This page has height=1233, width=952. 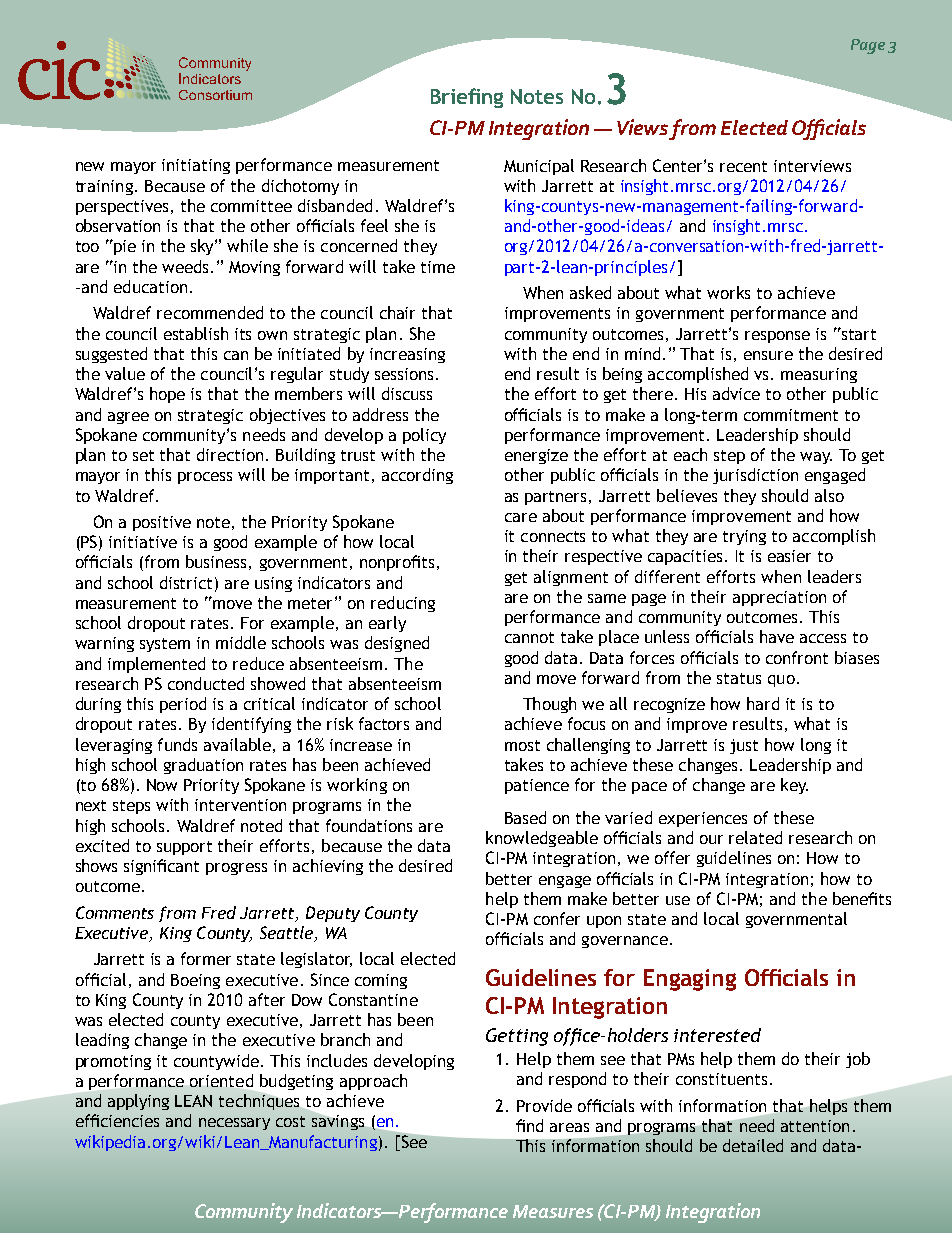 What do you see at coordinates (690, 980) in the page?
I see `Engaging` at bounding box center [690, 980].
